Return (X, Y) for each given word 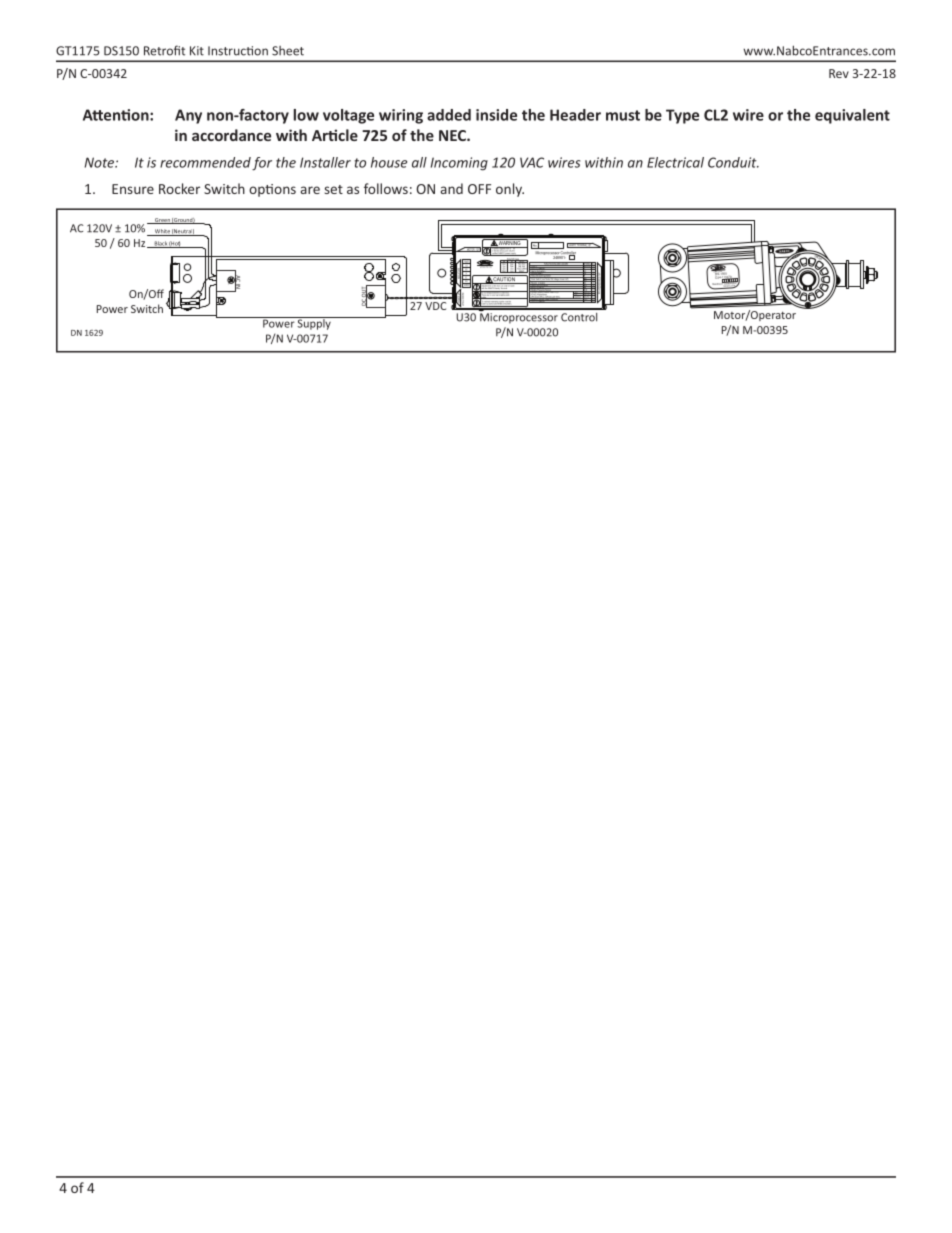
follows (386, 188)
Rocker (179, 188)
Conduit (733, 162)
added (449, 115)
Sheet (288, 51)
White (162, 232)
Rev (839, 73)
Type (682, 116)
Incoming (459, 164)
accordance (231, 135)
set (333, 189)
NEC (453, 135)
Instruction (238, 51)
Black (160, 244)
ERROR (466, 285)
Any (188, 116)
